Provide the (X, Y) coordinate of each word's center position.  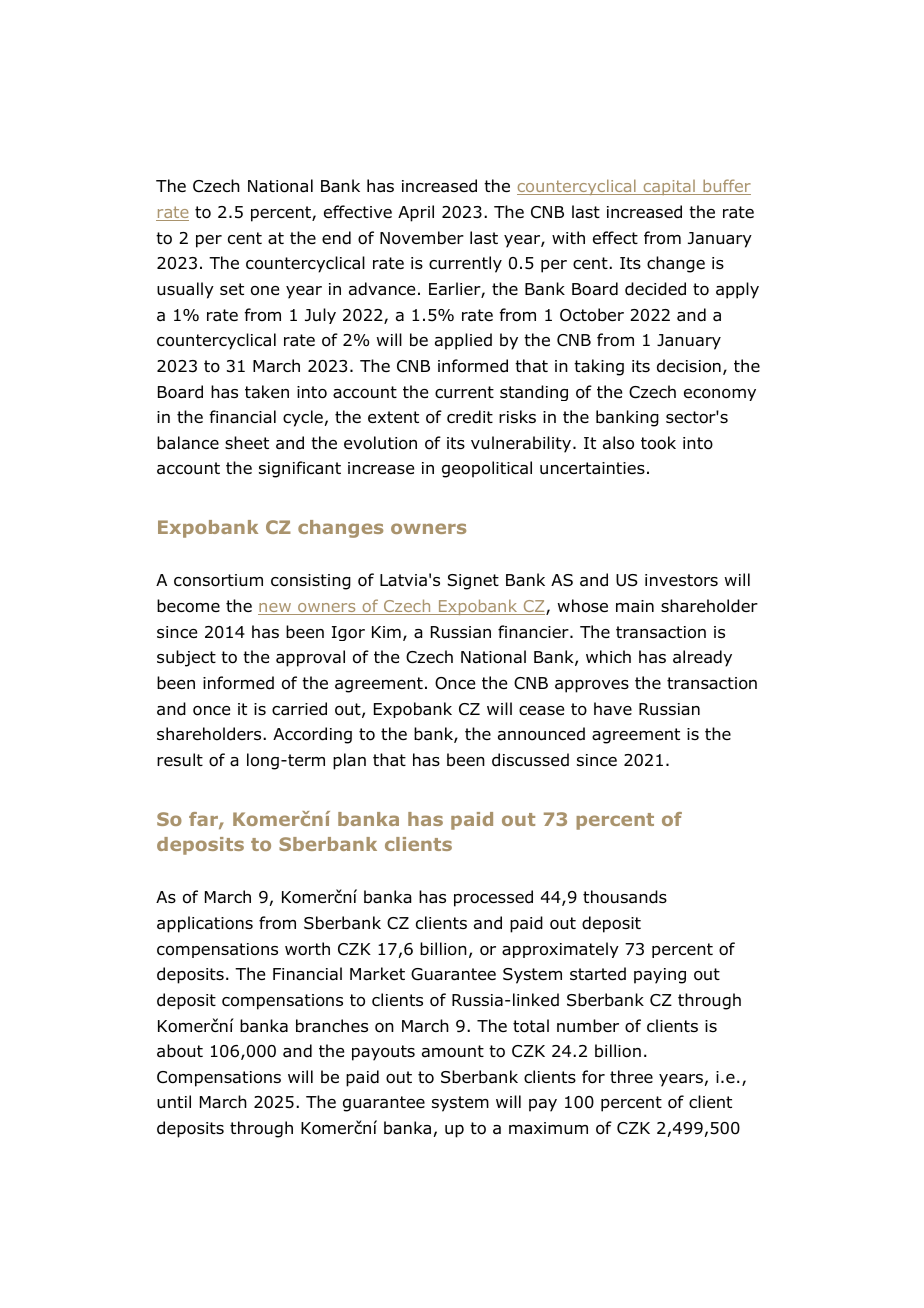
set (232, 289)
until (174, 1102)
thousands (625, 897)
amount (453, 1051)
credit (470, 417)
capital (669, 187)
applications (205, 924)
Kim (386, 632)
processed (493, 898)
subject (186, 658)
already (702, 658)
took (658, 443)
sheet (247, 442)
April (416, 213)
